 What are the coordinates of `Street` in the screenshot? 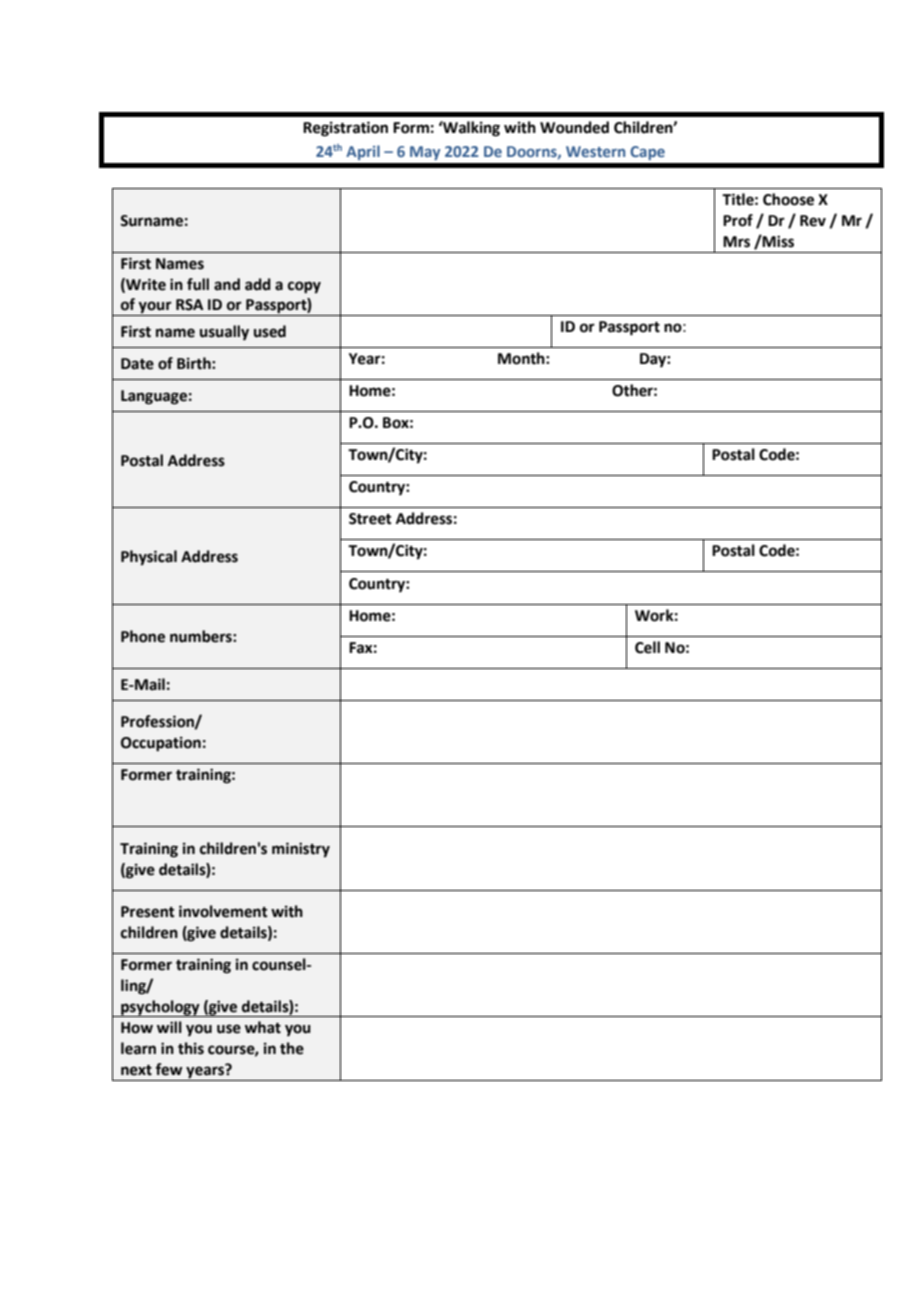 It's located at (370, 519).
